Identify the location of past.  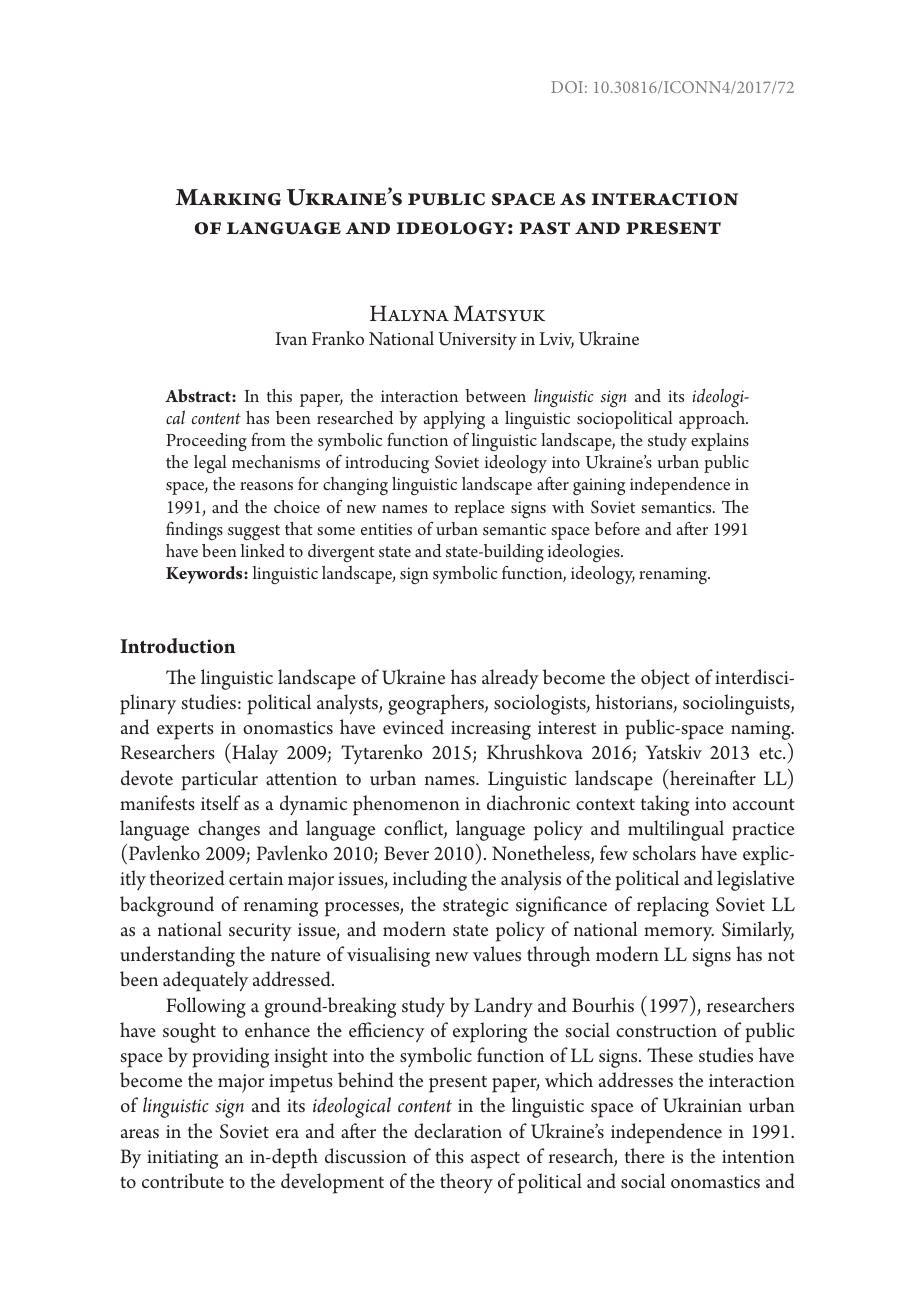
(545, 228).
